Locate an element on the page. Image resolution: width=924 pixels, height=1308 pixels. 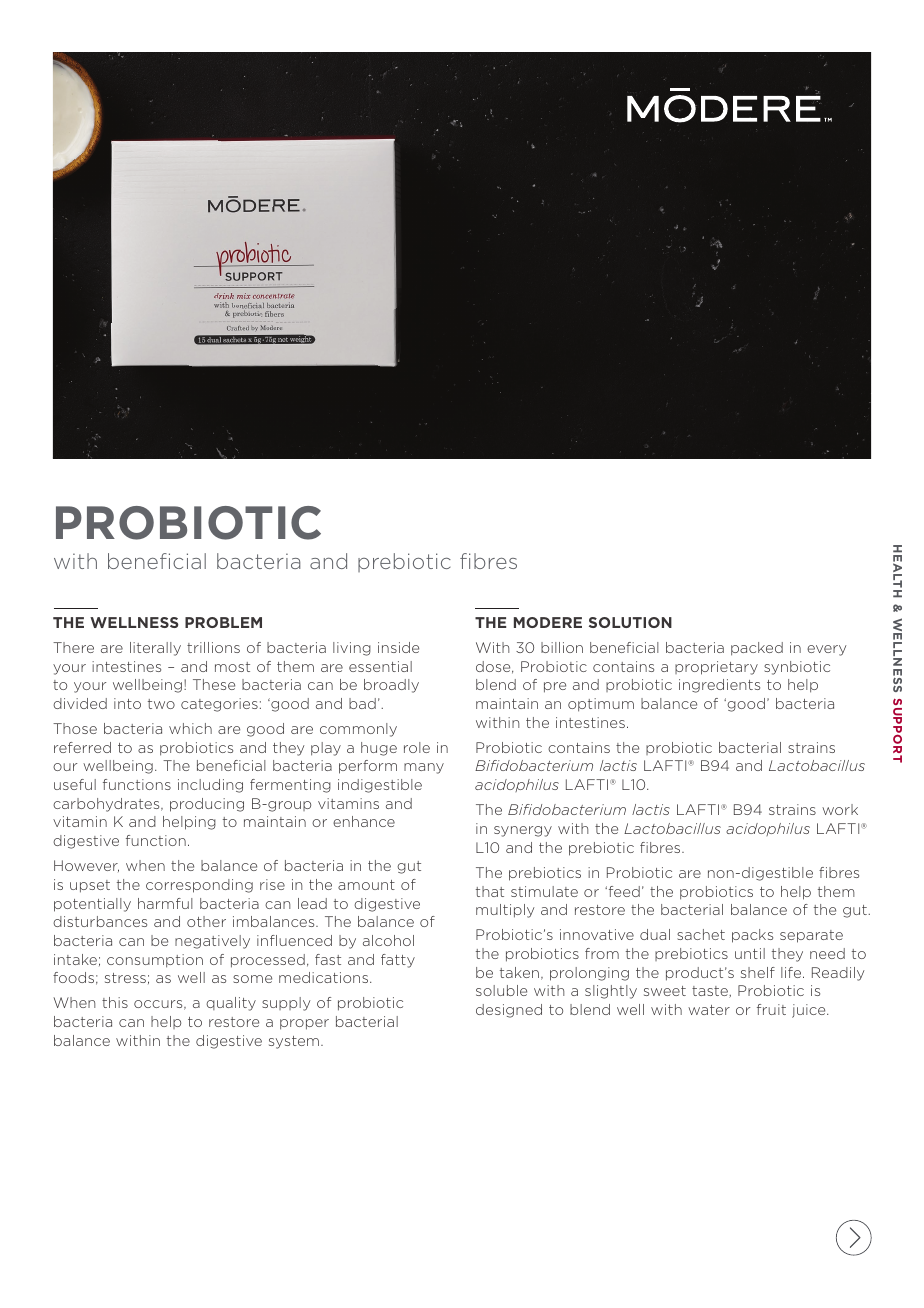
packed is located at coordinates (757, 649).
